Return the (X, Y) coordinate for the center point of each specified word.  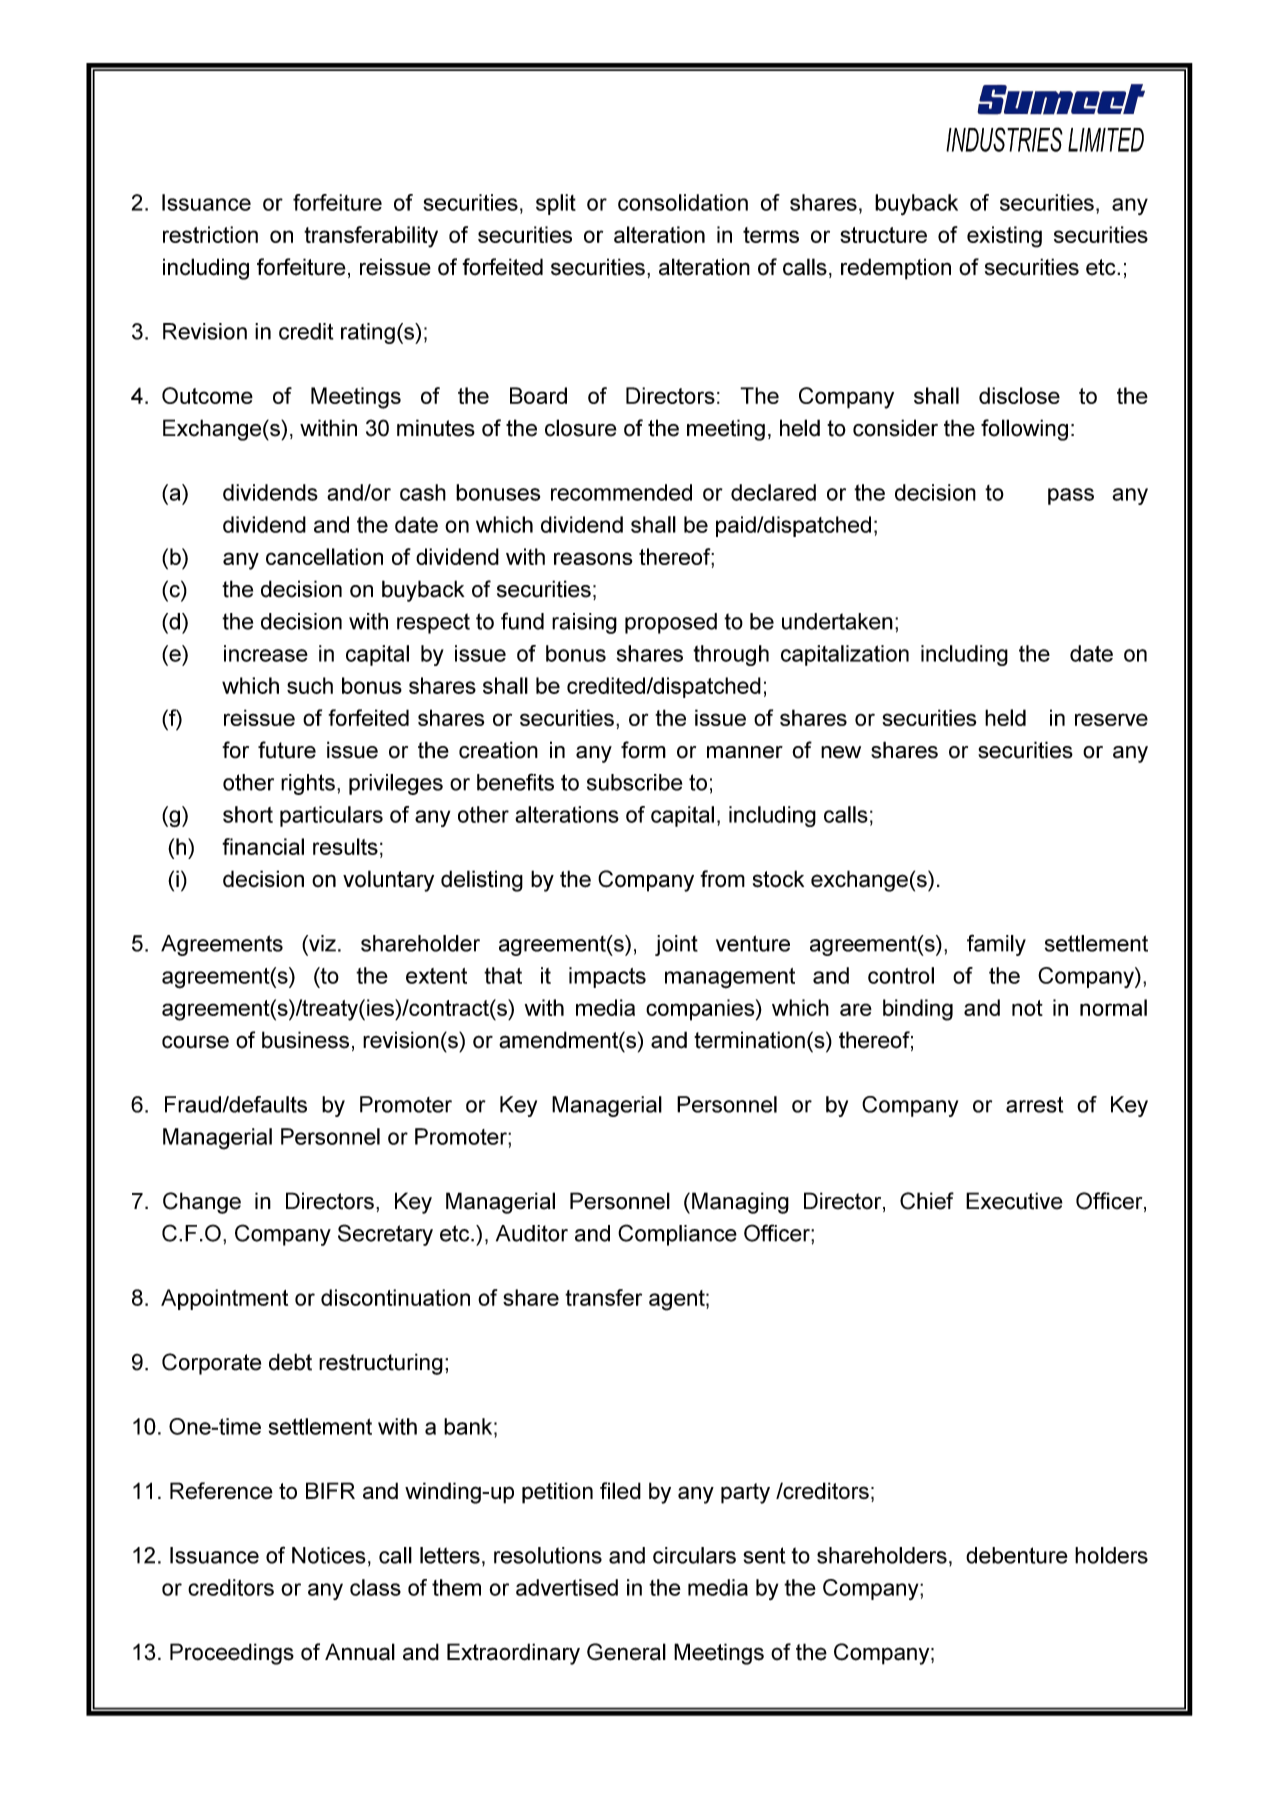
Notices (329, 1555)
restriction (210, 234)
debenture (1017, 1555)
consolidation (683, 202)
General (626, 1652)
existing (1004, 237)
